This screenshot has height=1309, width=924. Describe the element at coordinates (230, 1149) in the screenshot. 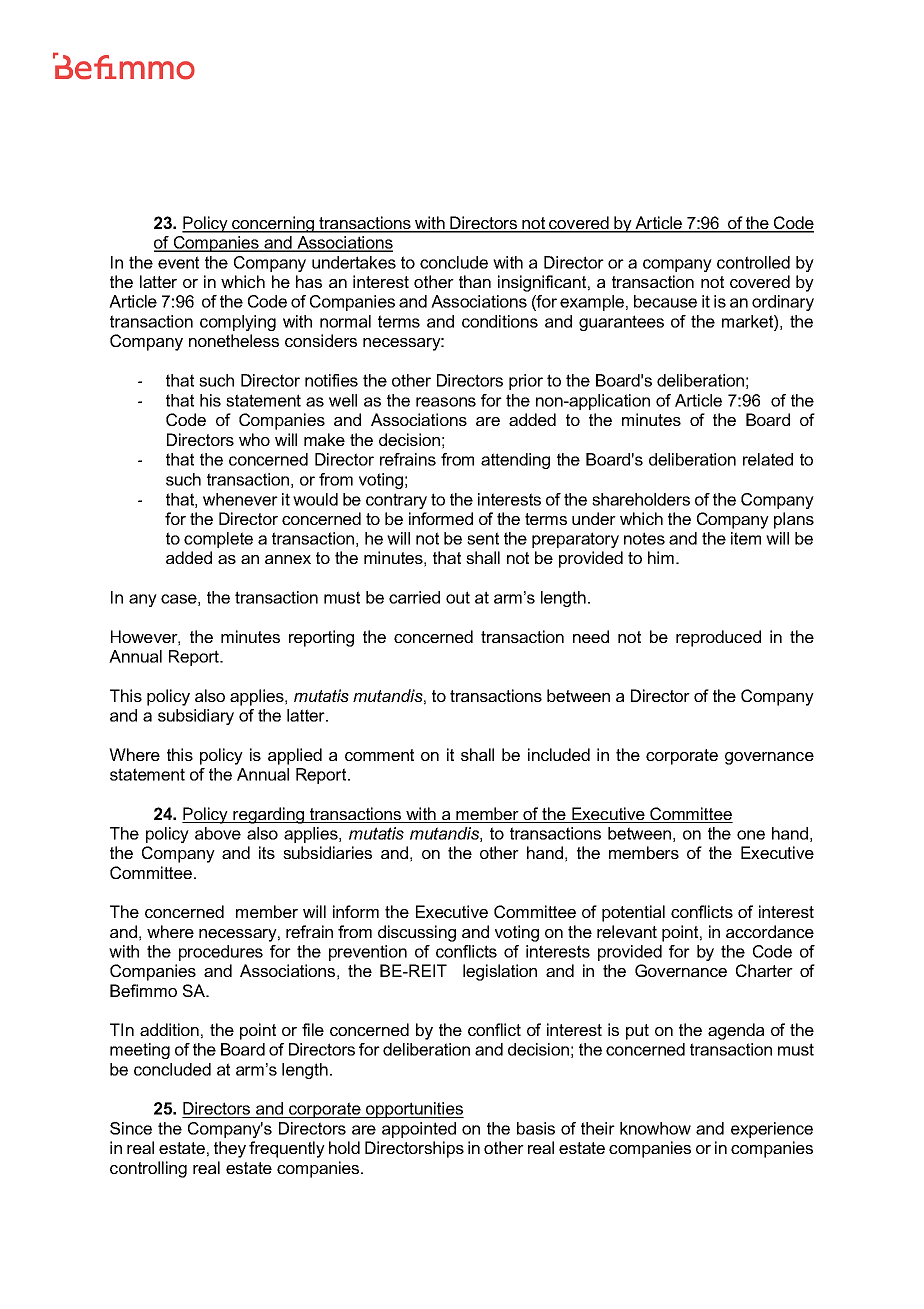

I see `they` at that location.
